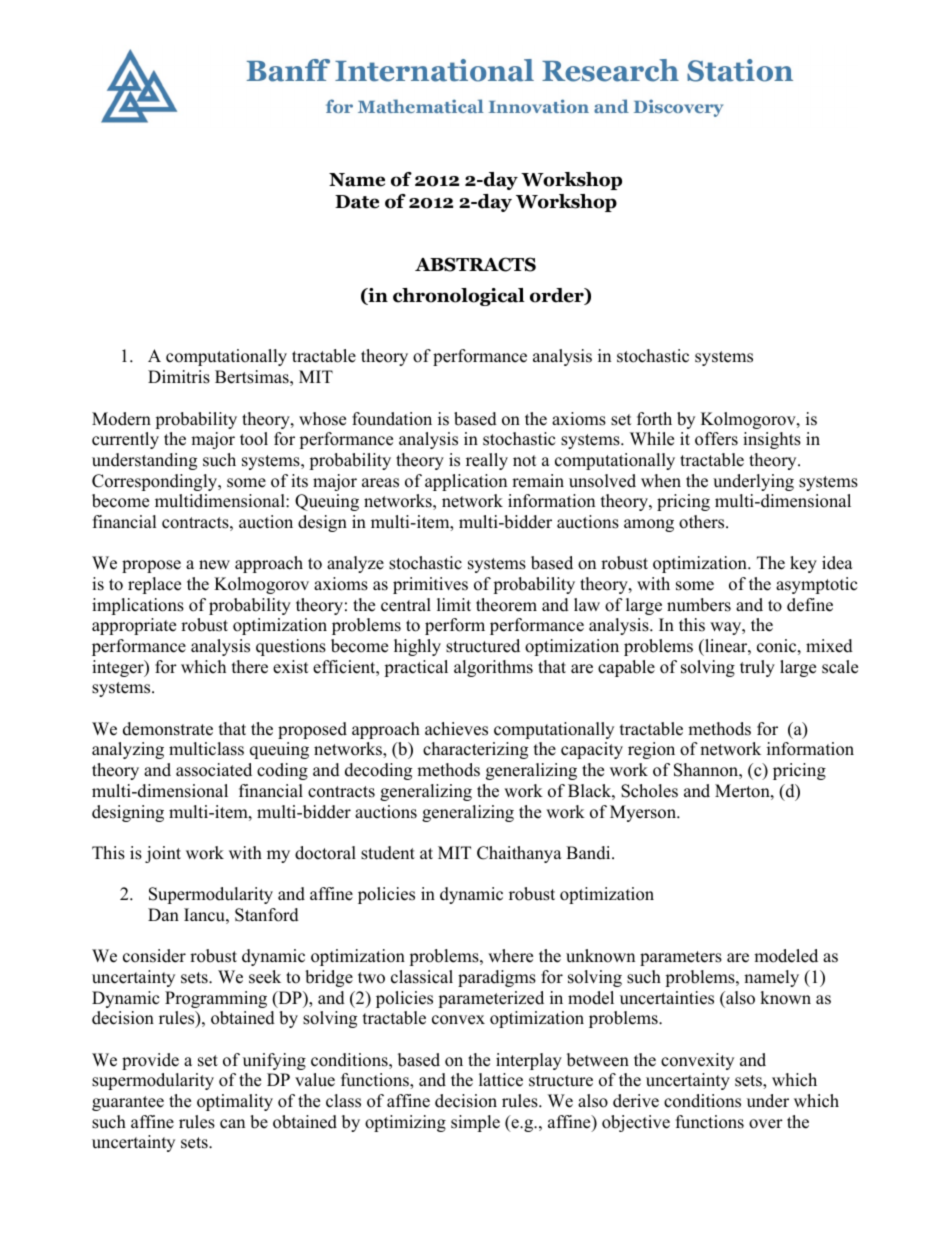  I want to click on algorithms, so click(493, 668).
